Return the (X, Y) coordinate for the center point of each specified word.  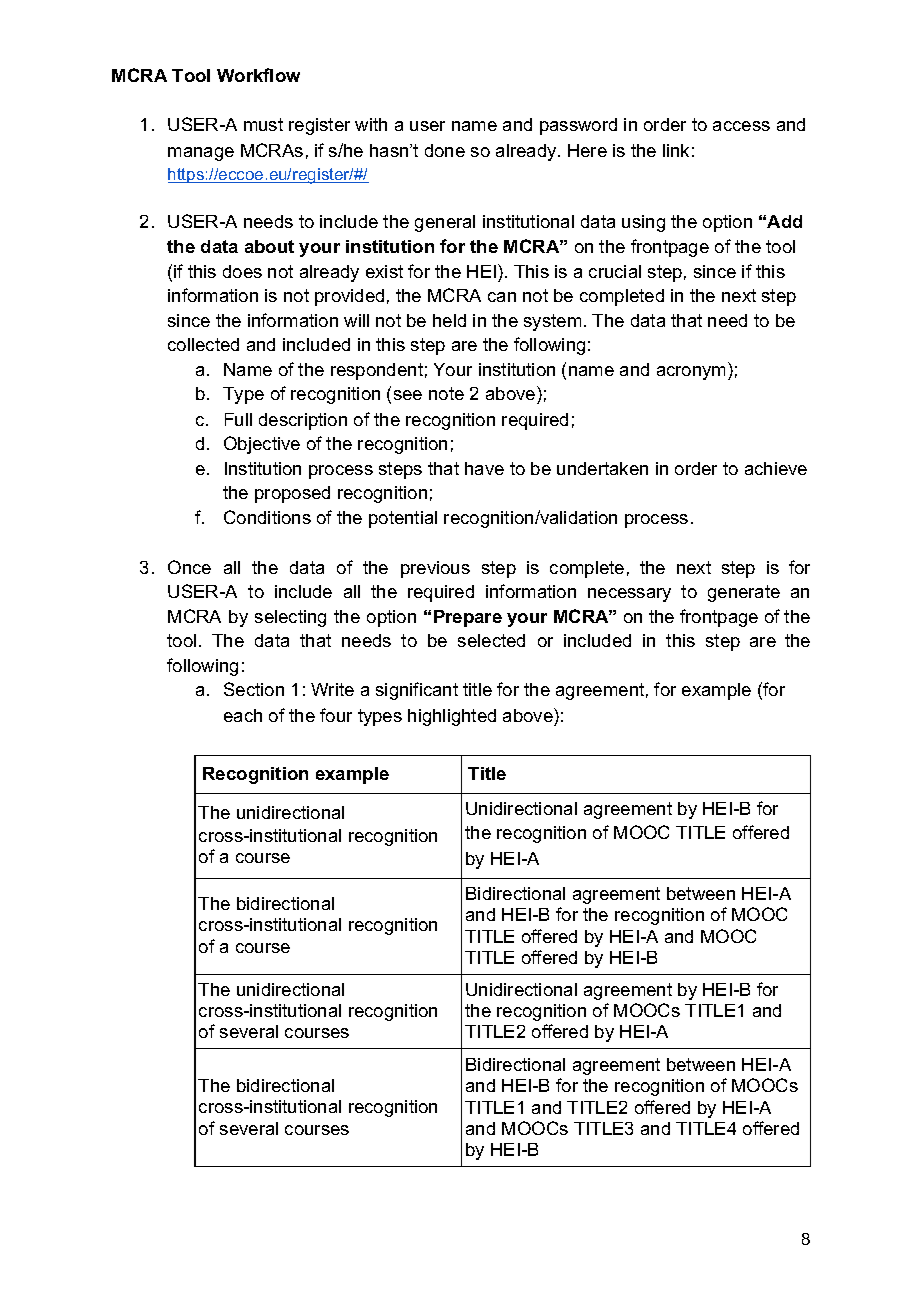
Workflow (258, 75)
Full (238, 419)
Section (254, 689)
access (741, 126)
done (445, 150)
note (446, 393)
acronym (691, 373)
